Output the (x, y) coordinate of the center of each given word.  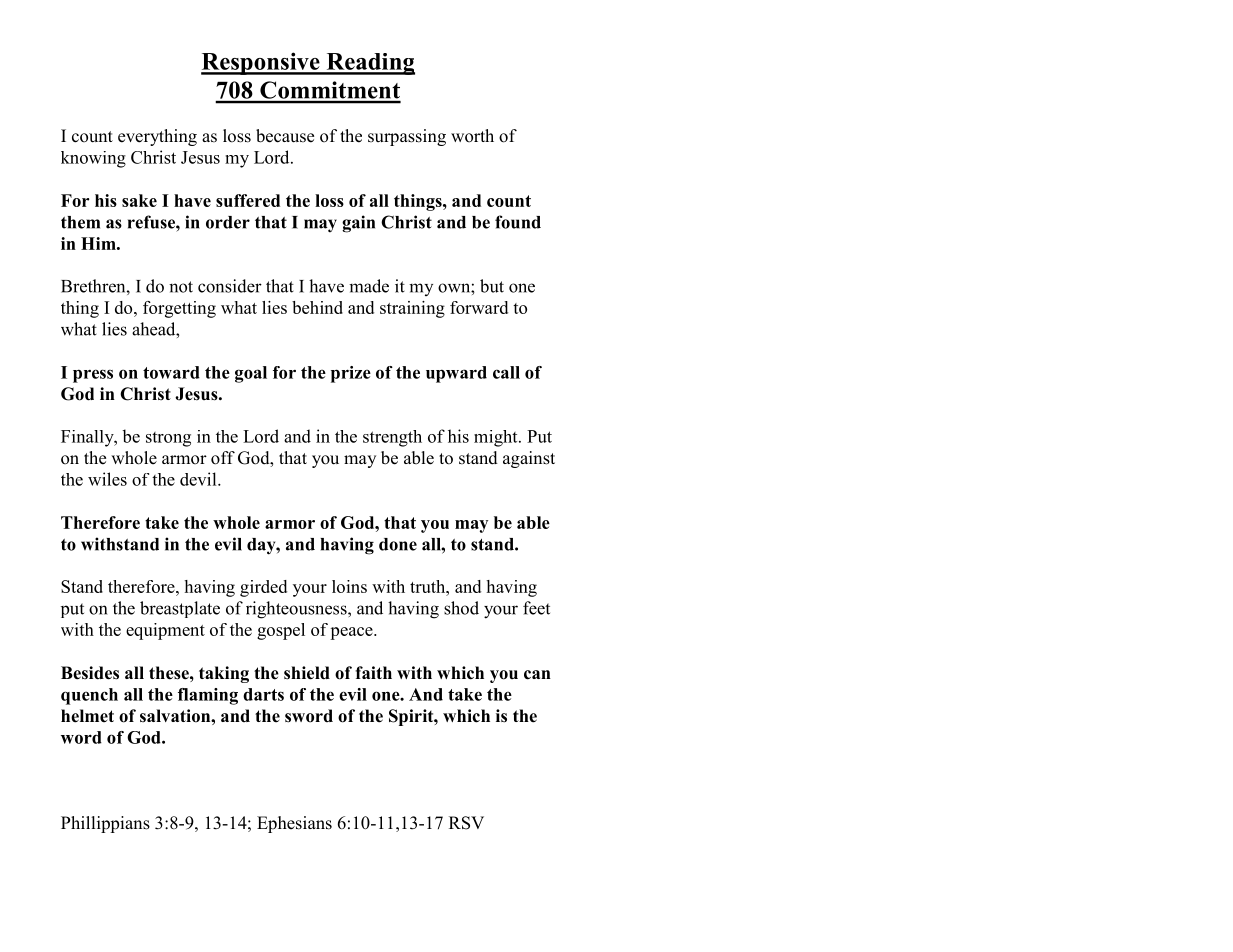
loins (349, 586)
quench (89, 696)
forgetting (179, 309)
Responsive (261, 63)
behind (317, 307)
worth (472, 136)
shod (461, 608)
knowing (93, 159)
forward (479, 307)
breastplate (180, 609)
